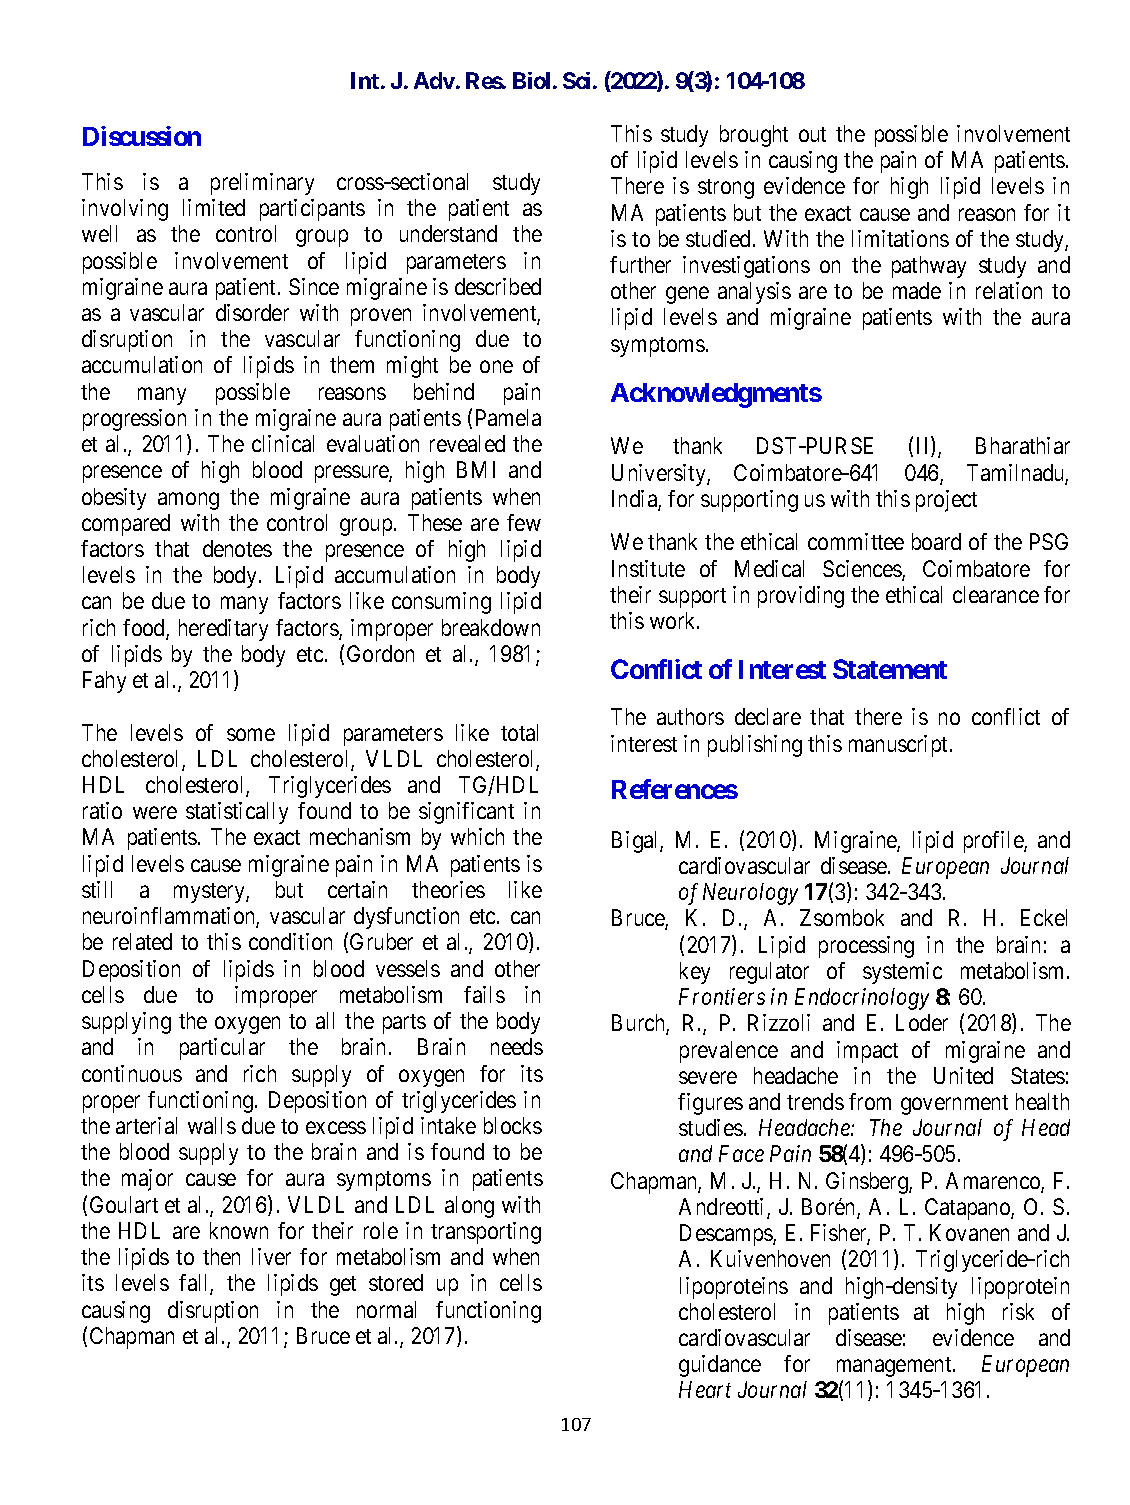 The image size is (1130, 1505). Describe the element at coordinates (142, 136) in the image. I see `Discussion` at that location.
